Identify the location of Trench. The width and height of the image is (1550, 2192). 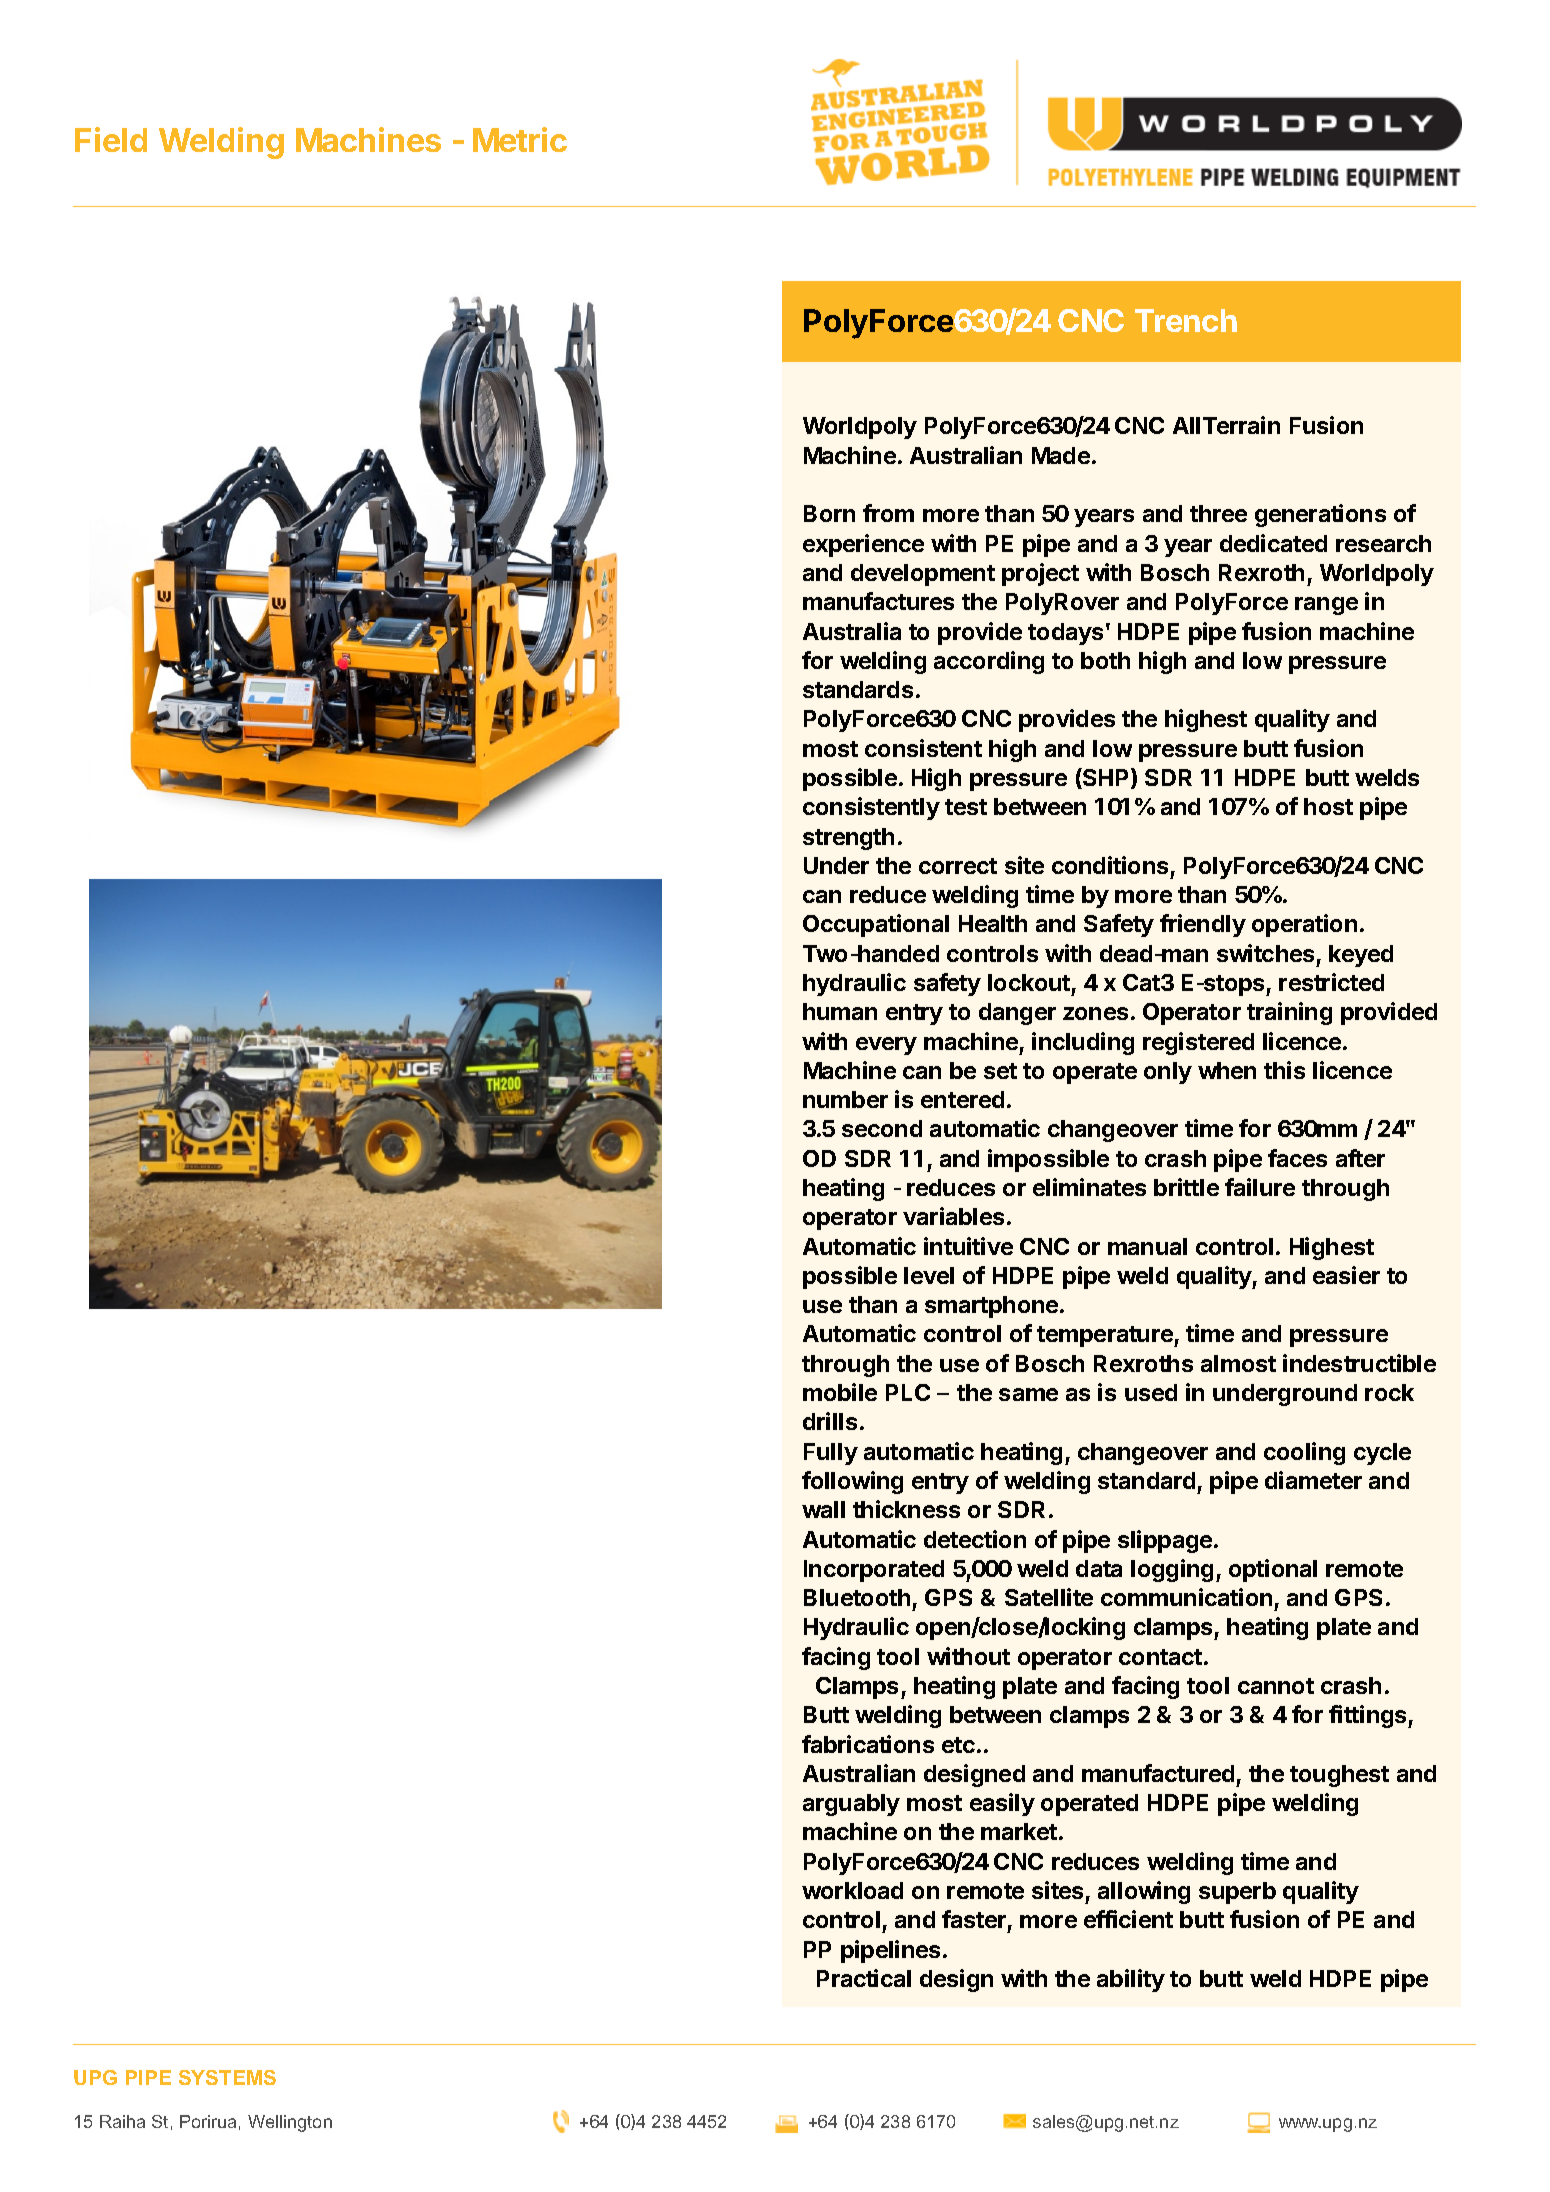
(1186, 320).
